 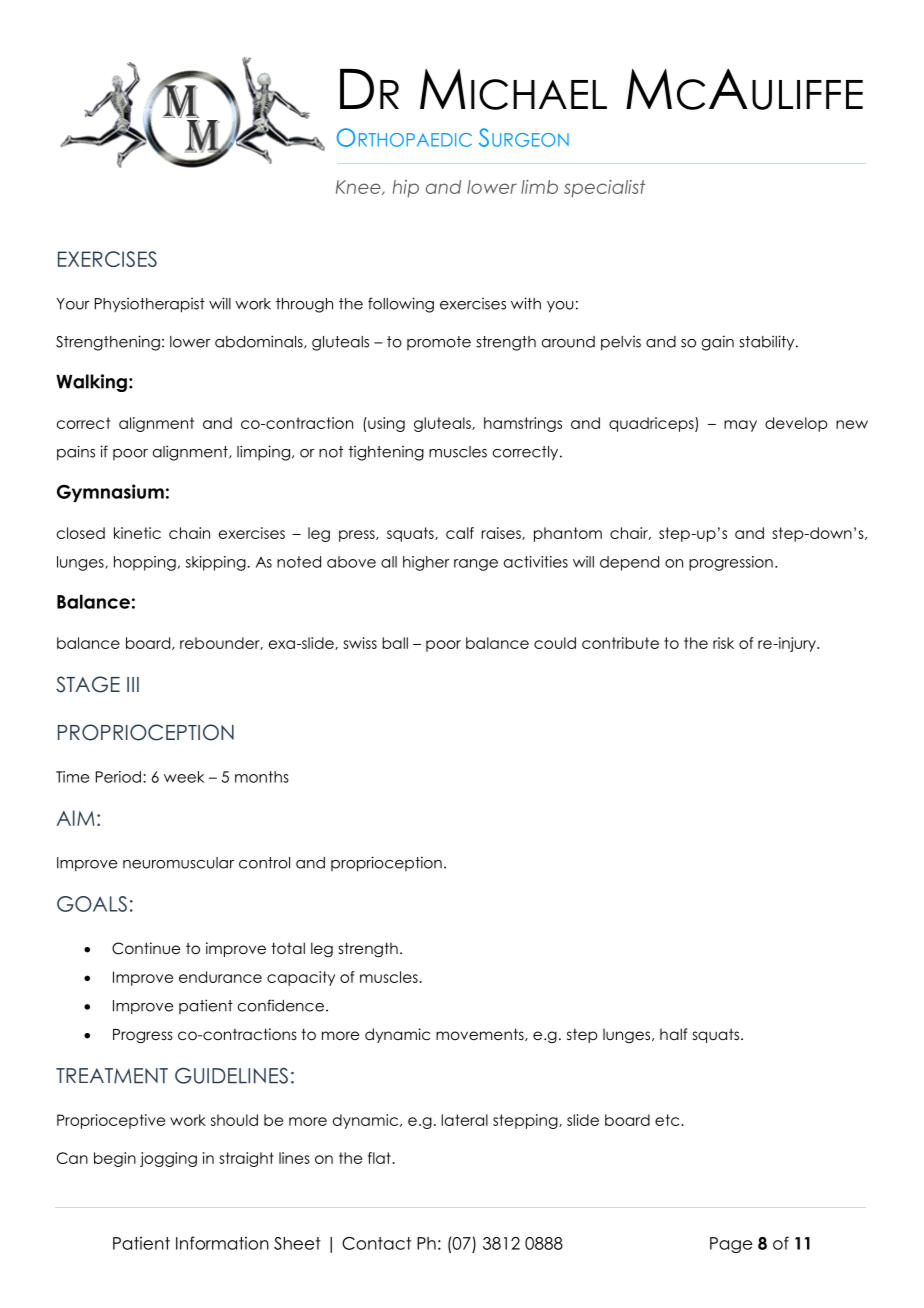 What do you see at coordinates (723, 643) in the image?
I see `risk` at bounding box center [723, 643].
